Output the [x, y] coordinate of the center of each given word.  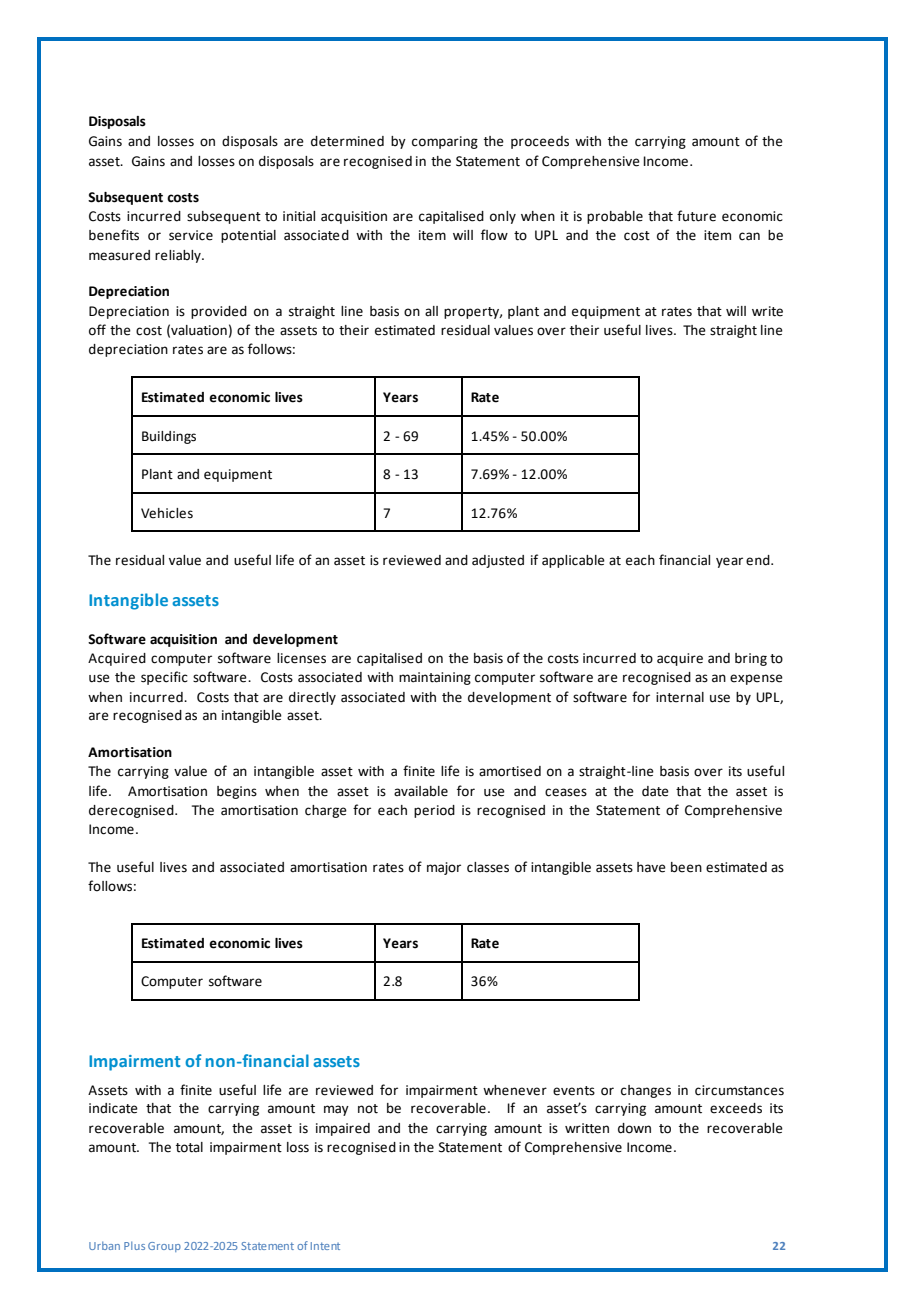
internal [680, 697]
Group [164, 1247]
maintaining [435, 678]
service [191, 235]
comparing [445, 142]
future [696, 216]
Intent [325, 1246]
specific [164, 678]
